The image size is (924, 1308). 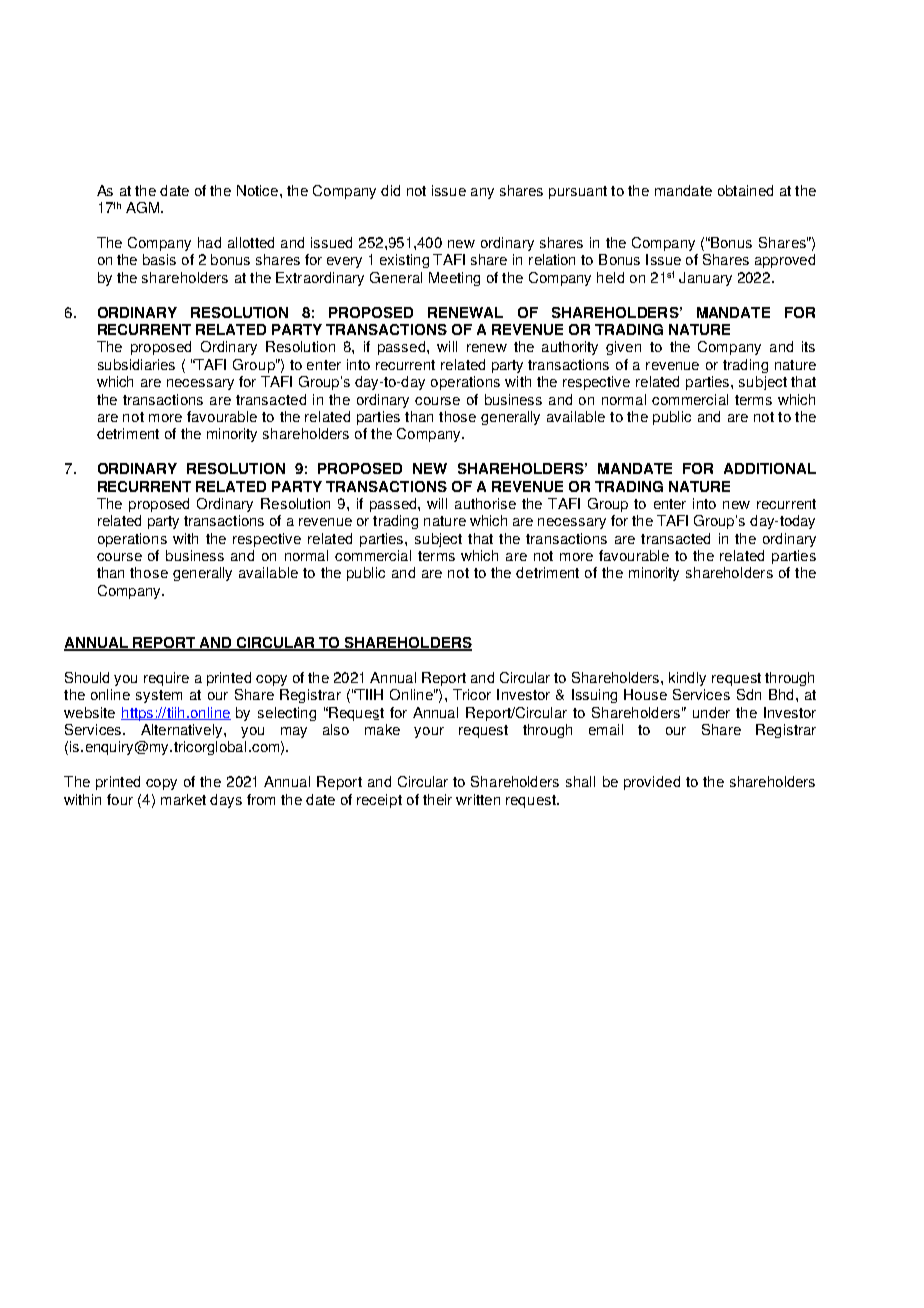 I want to click on its, so click(x=808, y=346).
